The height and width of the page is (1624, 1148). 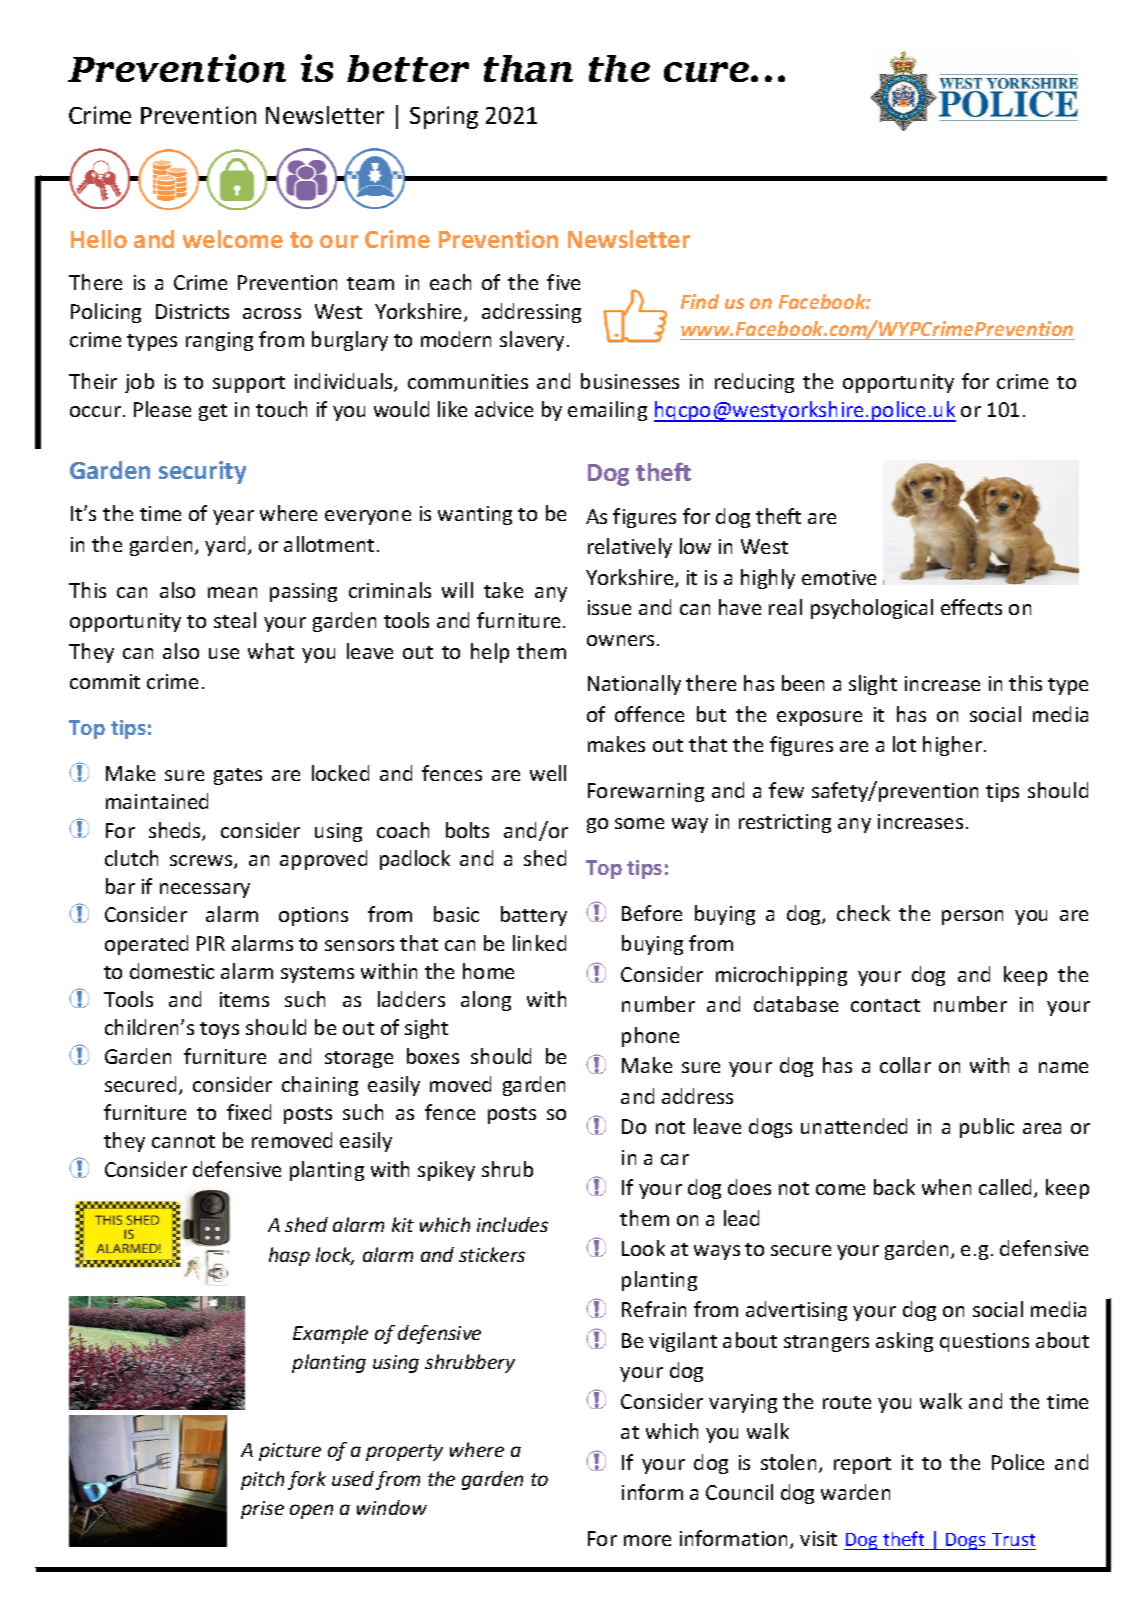 I want to click on security, so click(x=202, y=472).
